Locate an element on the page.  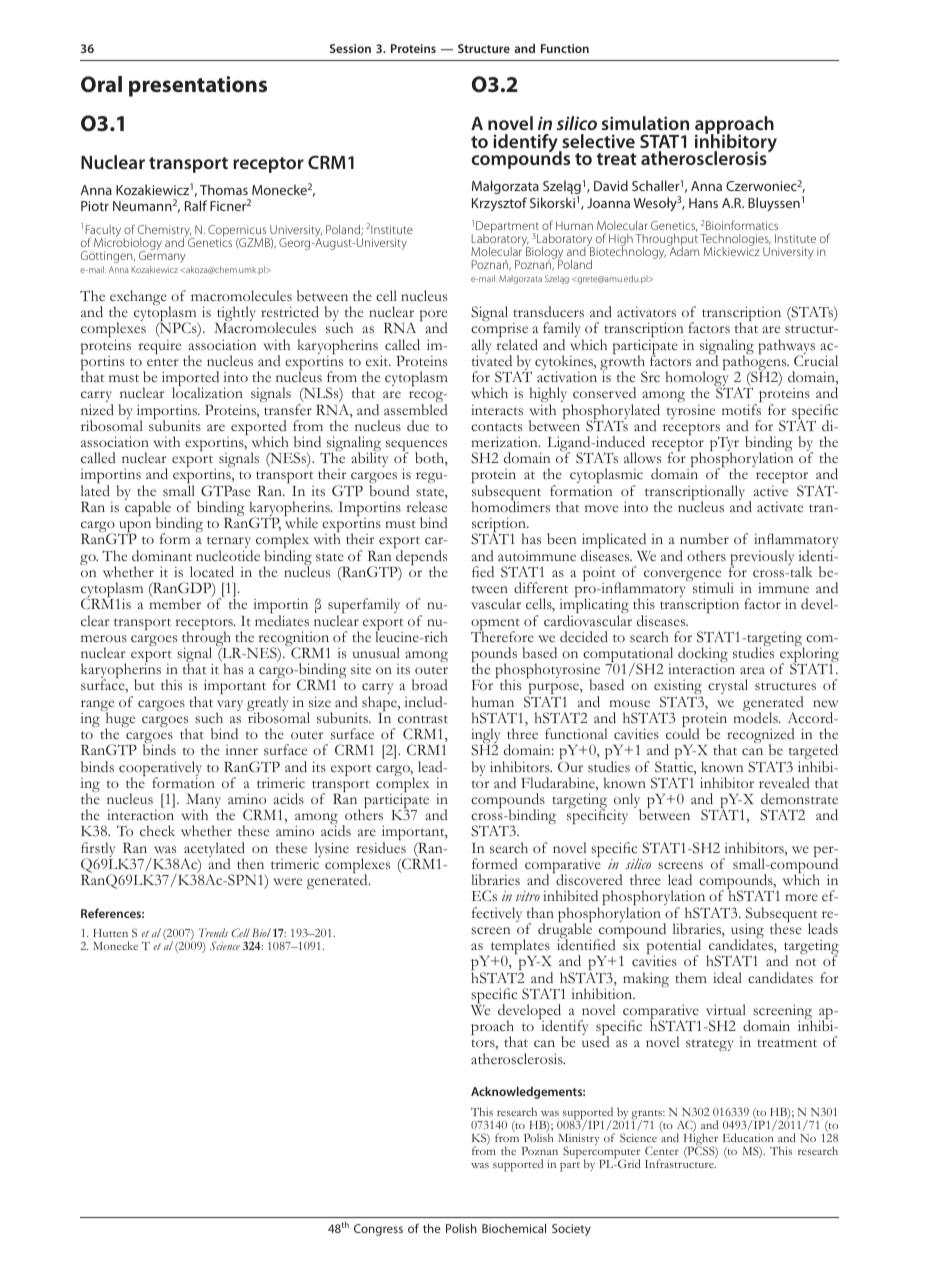
Society is located at coordinates (571, 1230).
